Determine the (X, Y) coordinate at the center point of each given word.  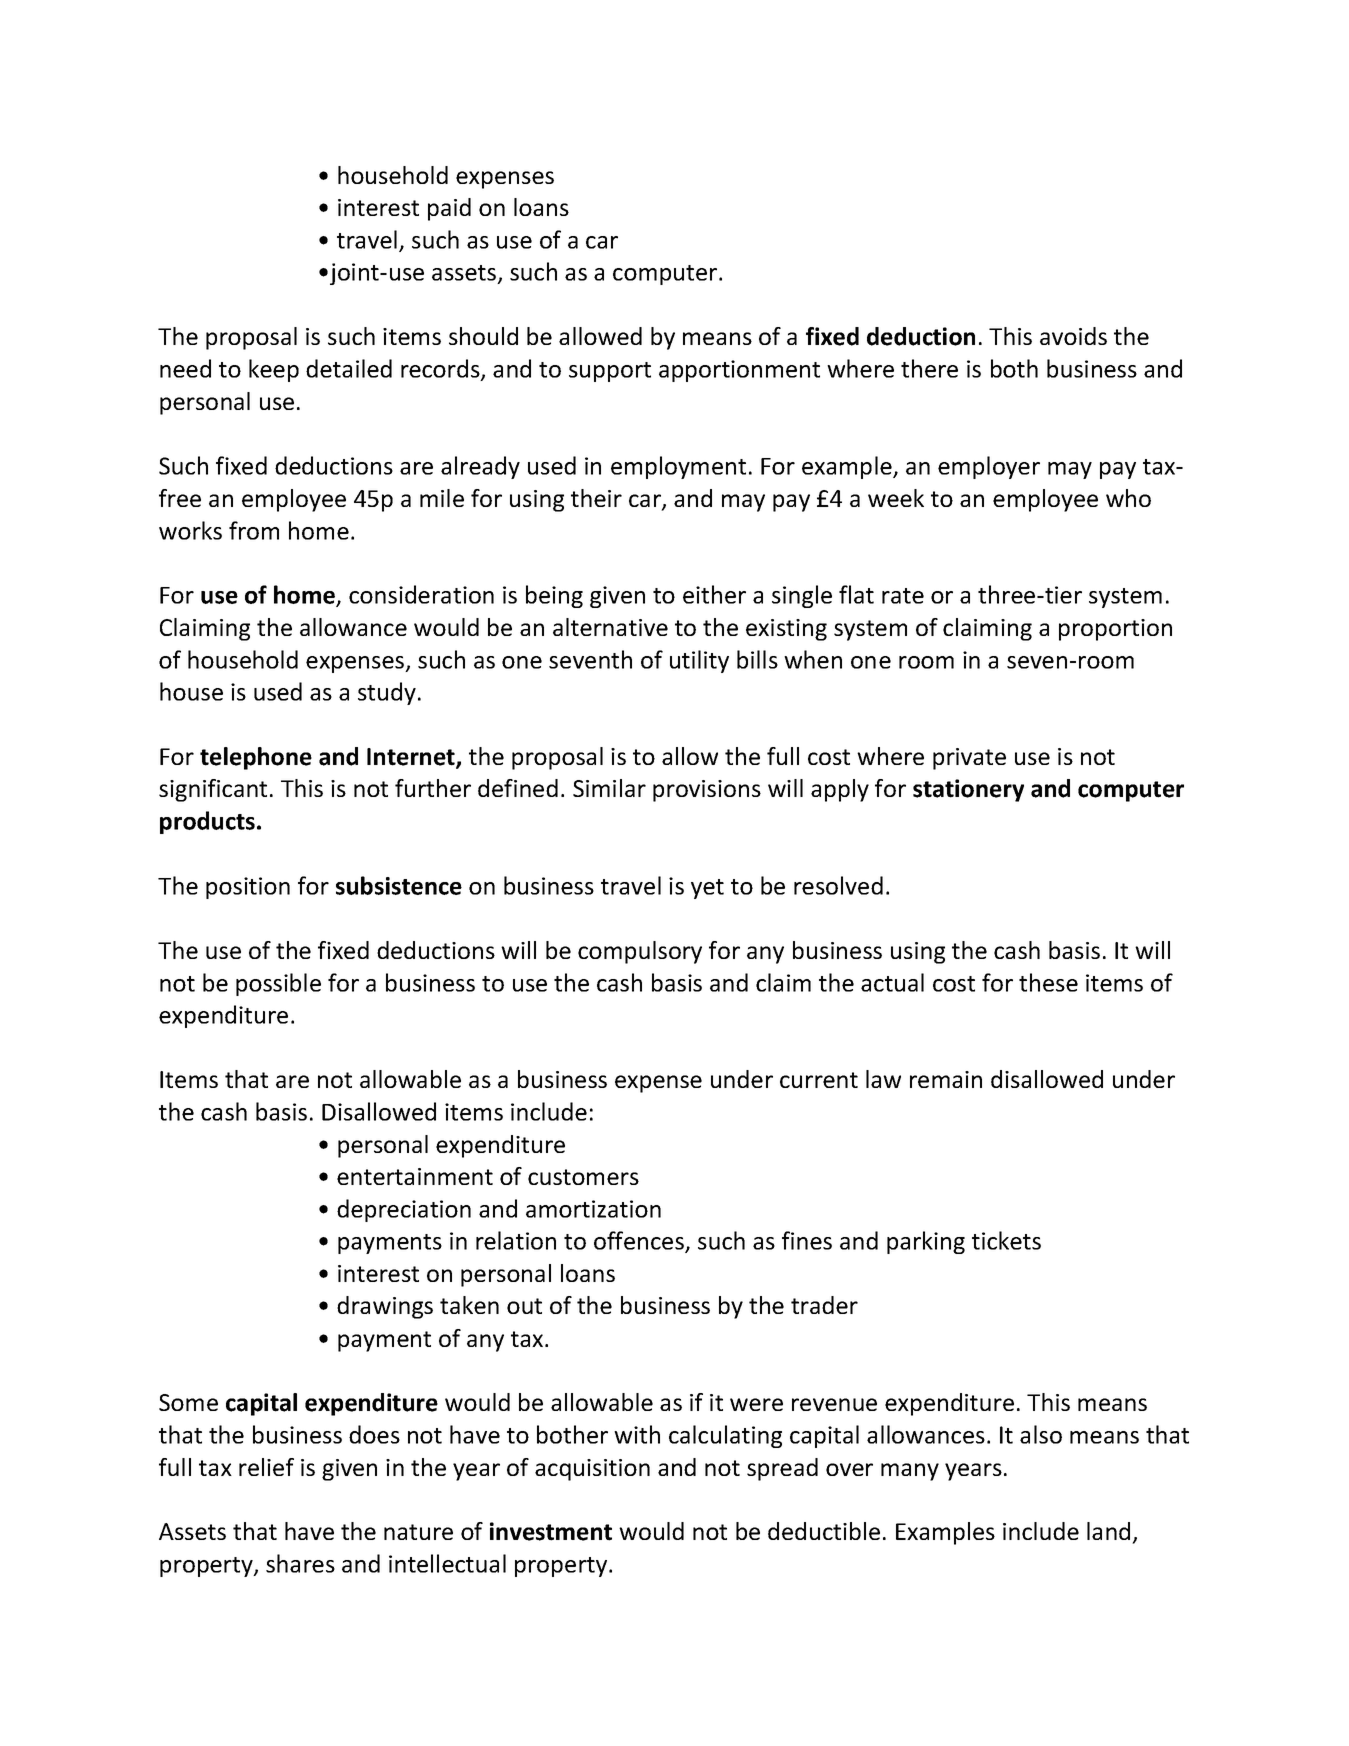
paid (449, 209)
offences (640, 1242)
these (1048, 982)
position (248, 888)
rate (903, 596)
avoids (1073, 336)
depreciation (404, 1210)
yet (707, 889)
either (714, 594)
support (610, 372)
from (254, 530)
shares (300, 1563)
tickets (1006, 1240)
